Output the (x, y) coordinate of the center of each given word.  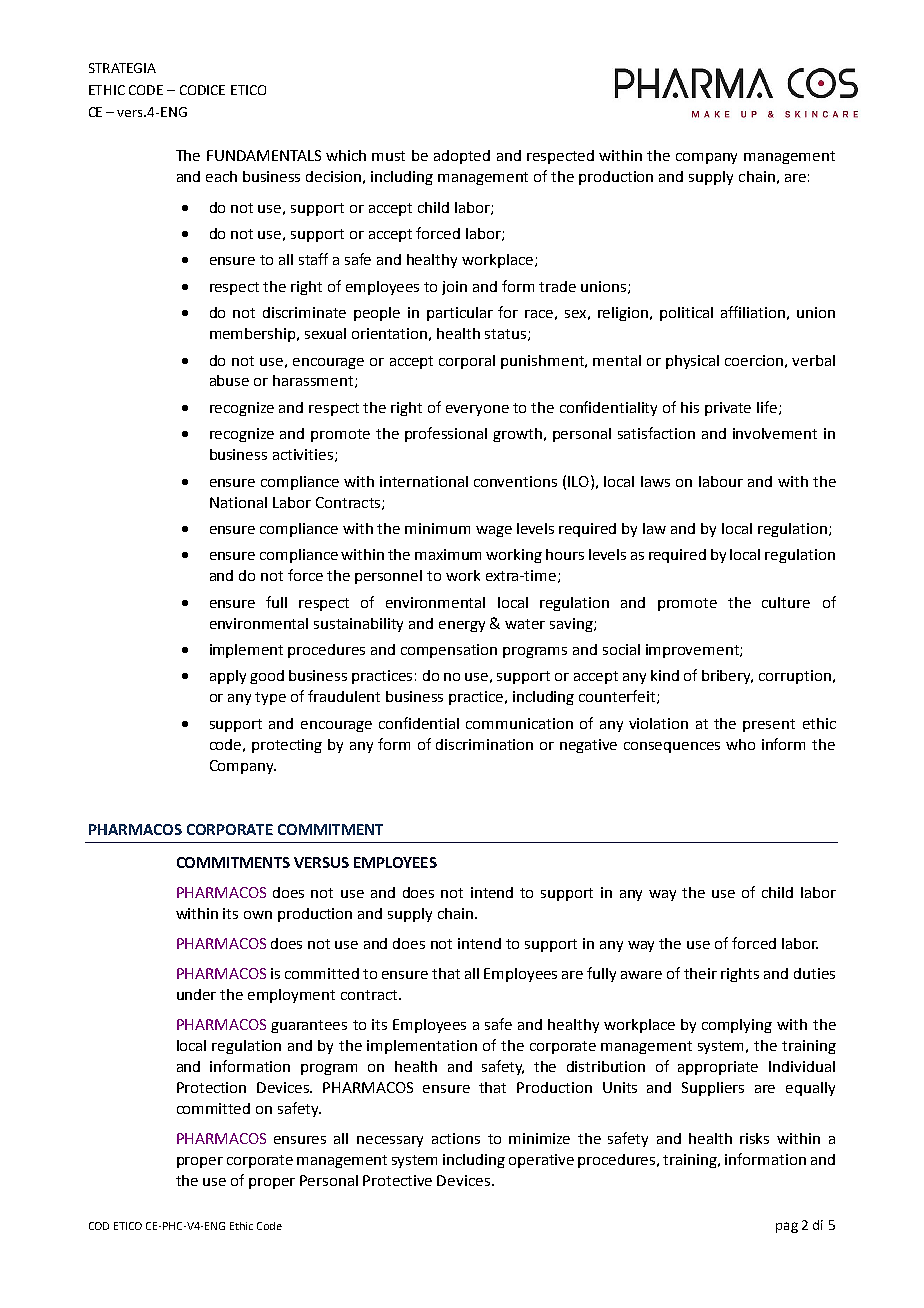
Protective (397, 1180)
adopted (462, 157)
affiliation (753, 312)
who (740, 744)
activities (304, 455)
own (258, 915)
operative (541, 1161)
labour (721, 481)
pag (787, 1227)
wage (494, 531)
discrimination (484, 744)
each (221, 176)
